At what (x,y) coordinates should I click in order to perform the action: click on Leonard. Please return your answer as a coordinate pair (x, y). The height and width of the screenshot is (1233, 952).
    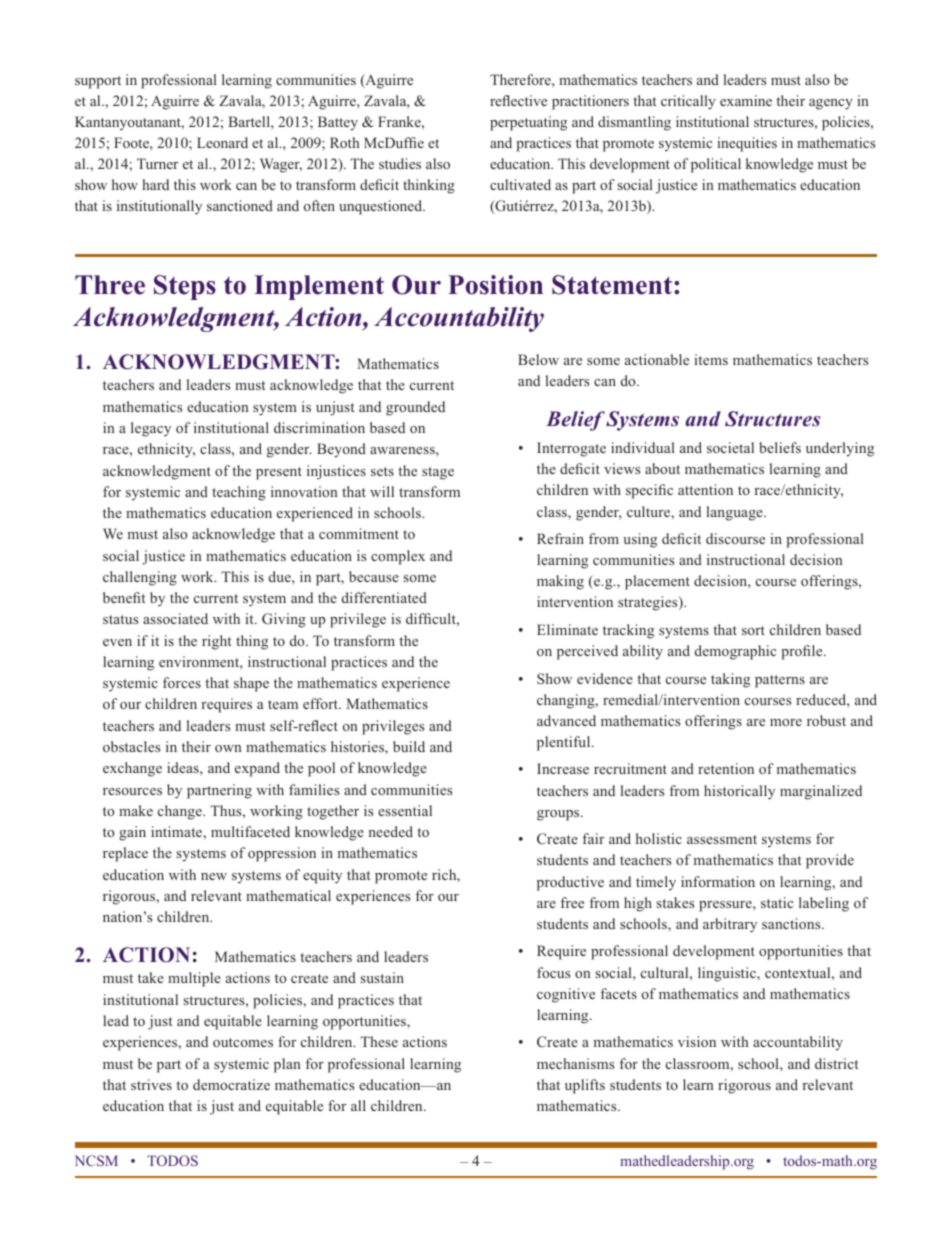
    Looking at the image, I should click on (222, 142).
